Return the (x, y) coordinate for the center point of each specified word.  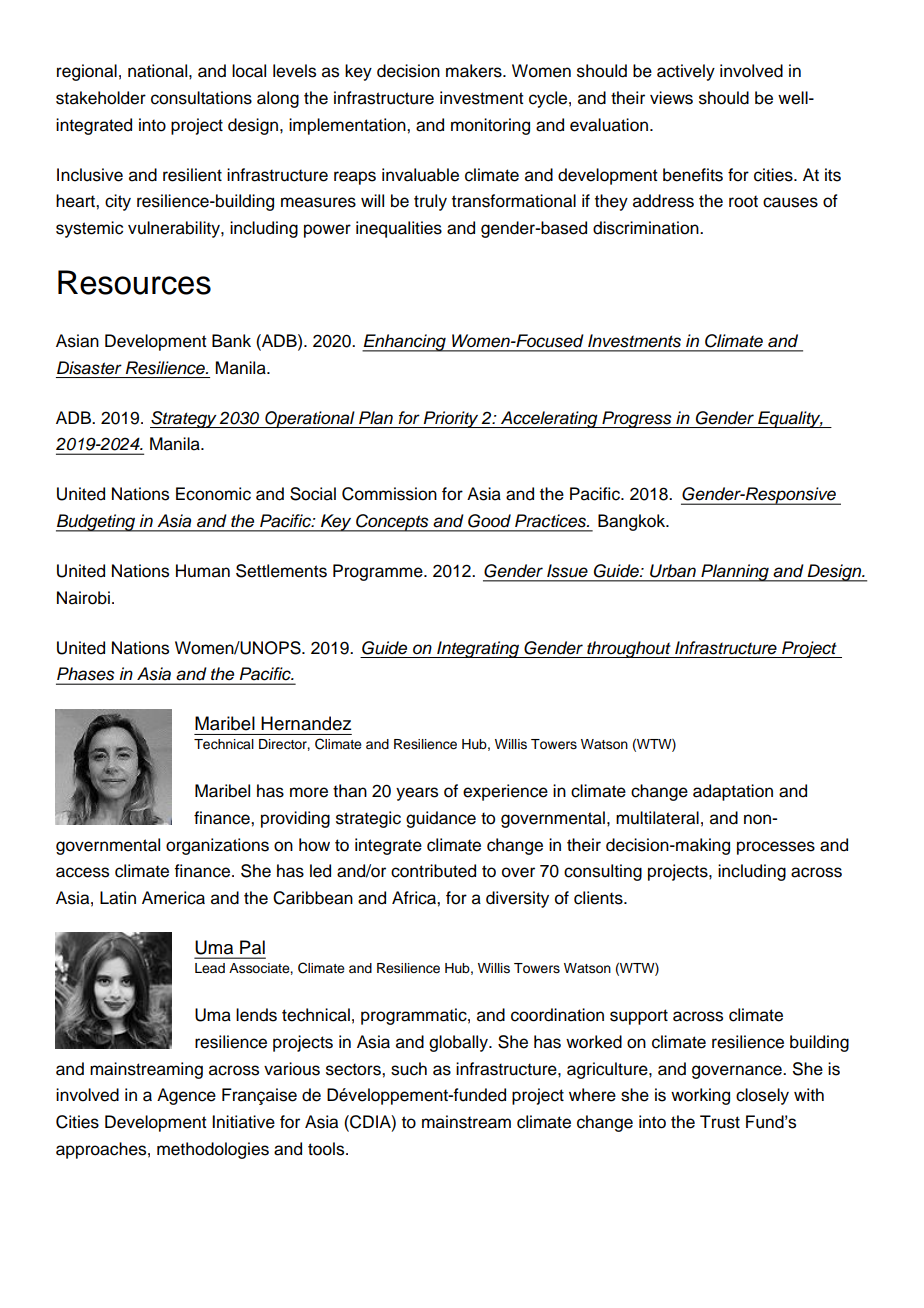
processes (776, 848)
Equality (789, 419)
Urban (673, 570)
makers (475, 71)
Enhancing (405, 343)
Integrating (478, 649)
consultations (201, 98)
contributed (433, 871)
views (671, 98)
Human (203, 571)
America (173, 898)
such (409, 1069)
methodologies (213, 1150)
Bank (231, 341)
